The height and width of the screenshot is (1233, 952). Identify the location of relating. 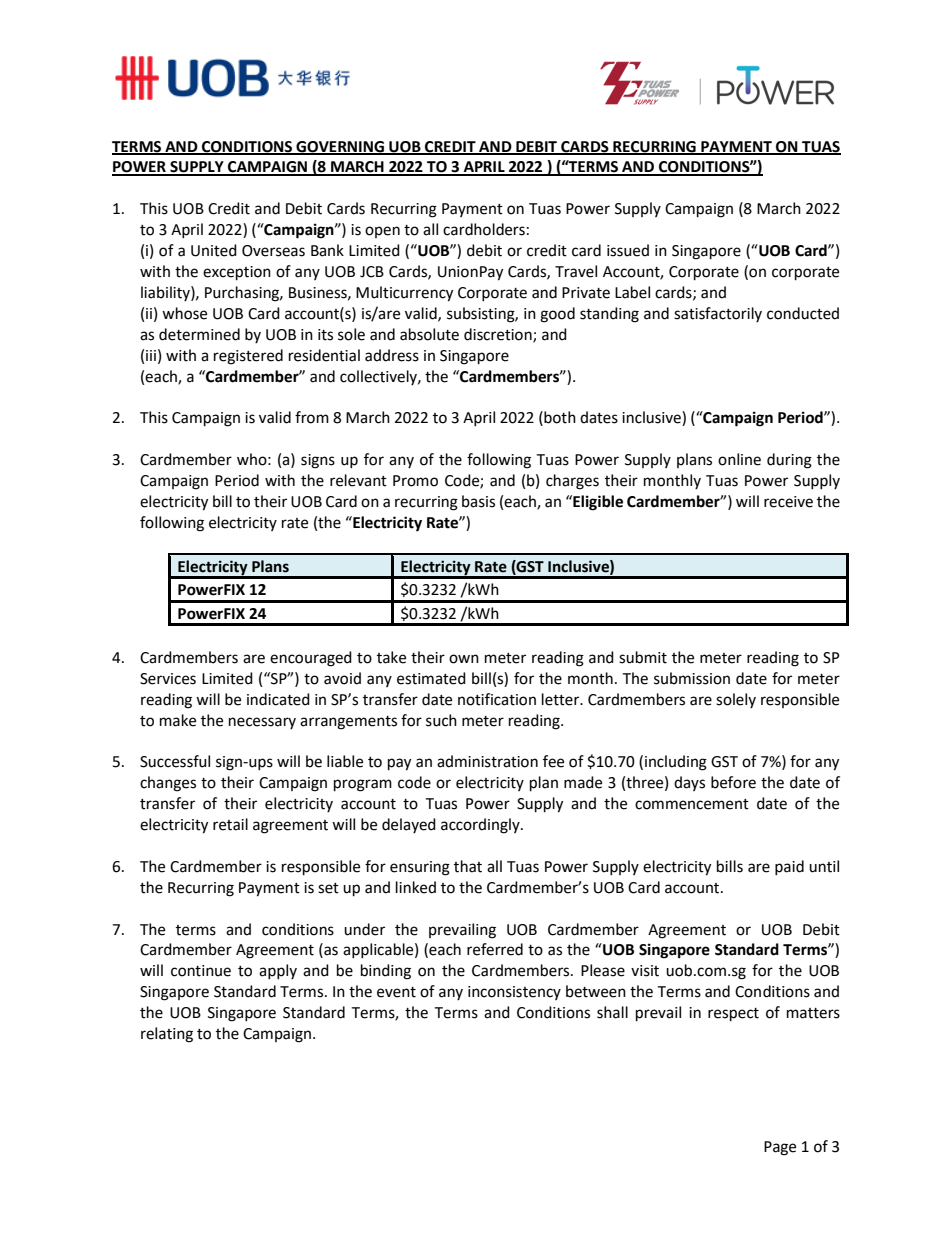
(167, 1035).
